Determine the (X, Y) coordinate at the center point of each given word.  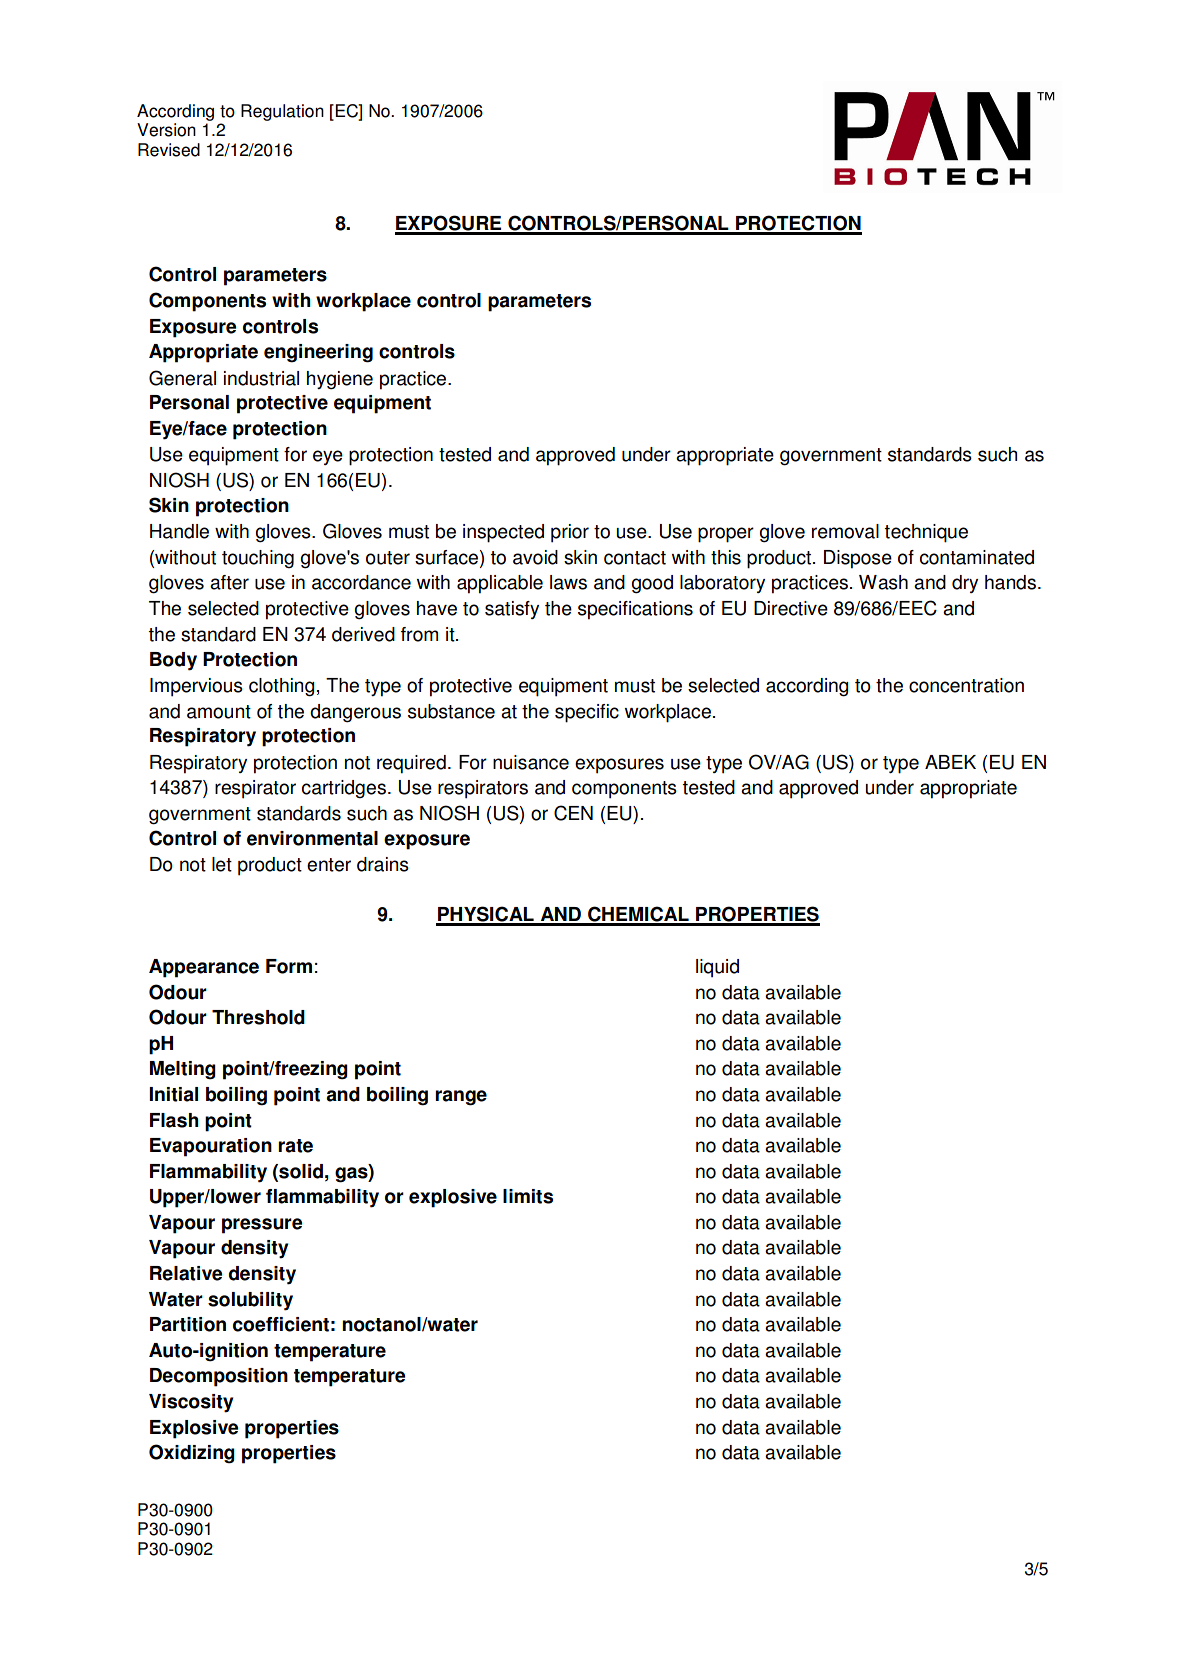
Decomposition (219, 1377)
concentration (966, 685)
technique (926, 533)
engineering (318, 353)
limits (528, 1196)
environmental (312, 838)
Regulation (282, 112)
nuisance (531, 762)
